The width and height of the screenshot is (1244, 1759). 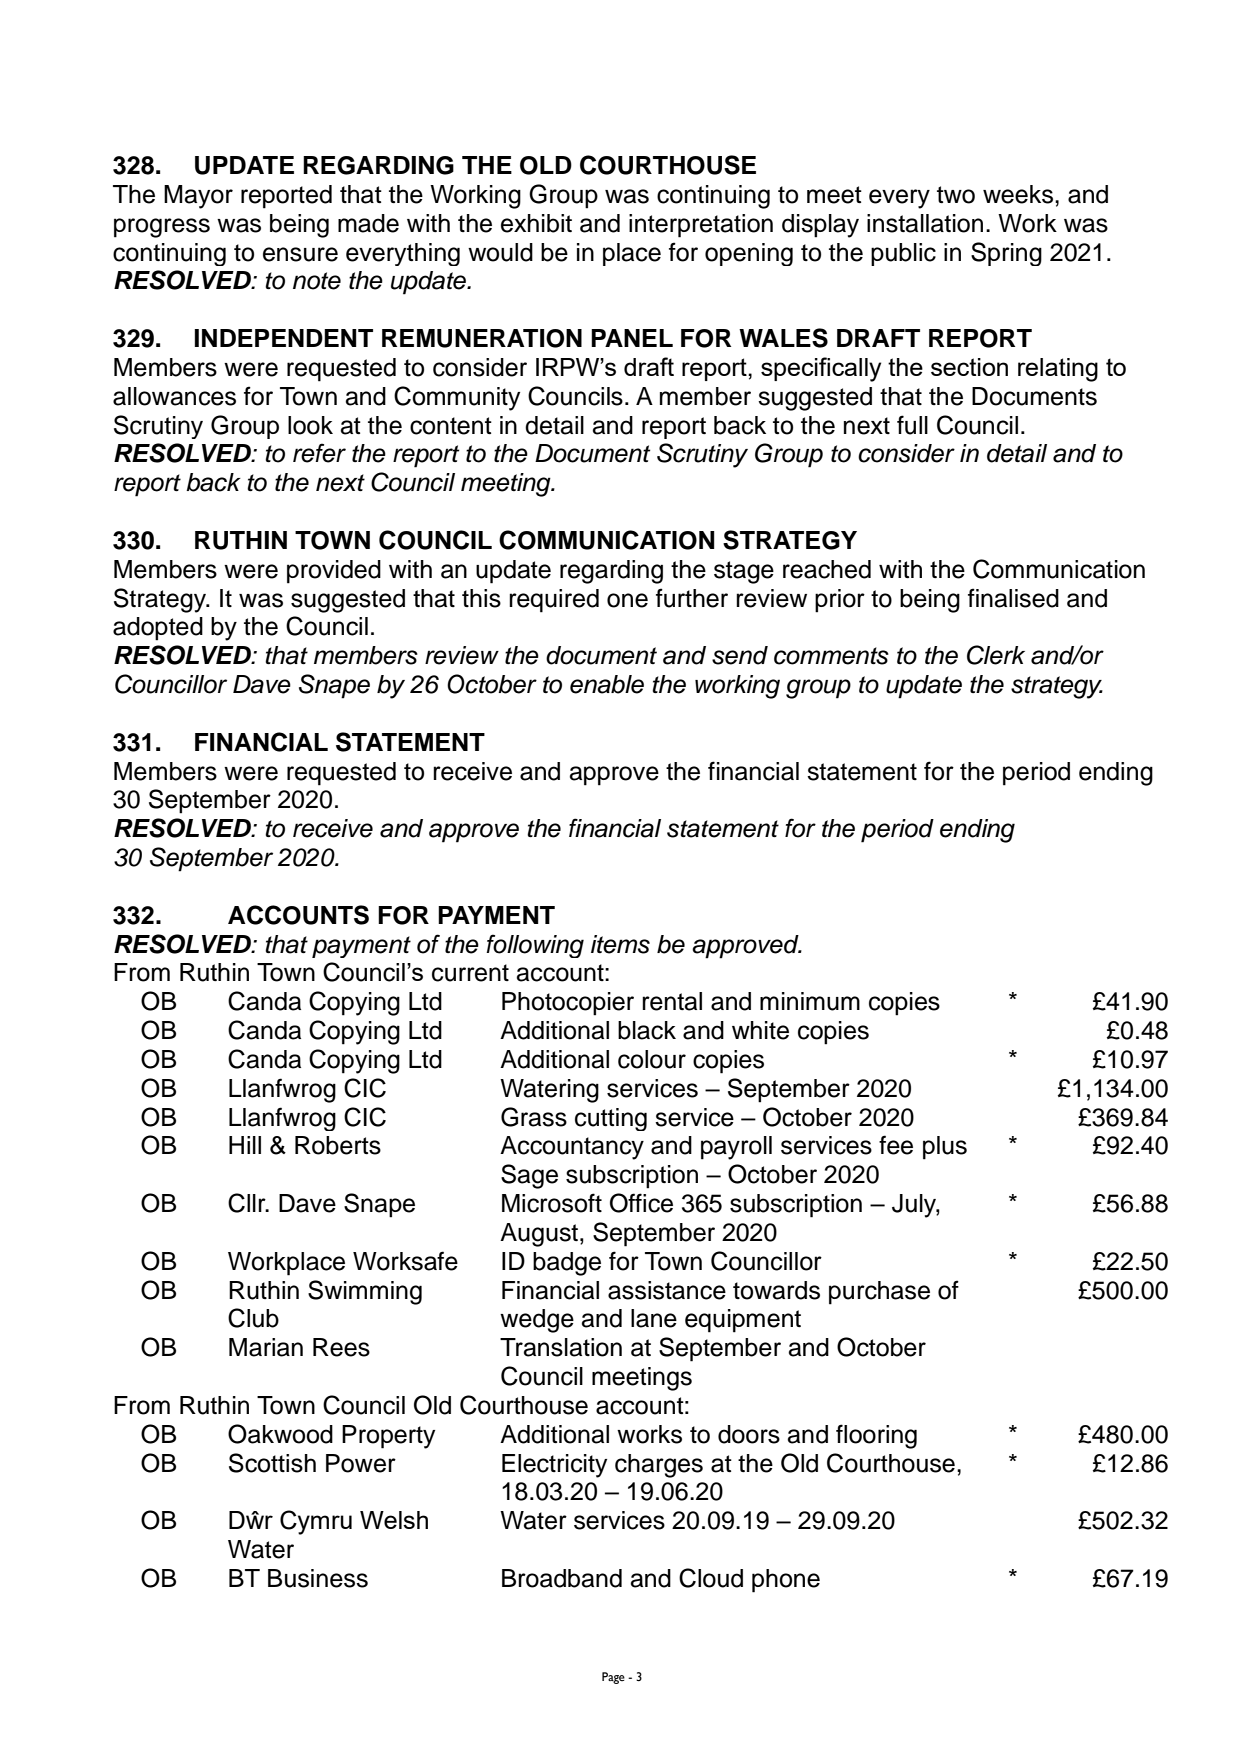 What do you see at coordinates (536, 223) in the screenshot?
I see `exhibit` at bounding box center [536, 223].
